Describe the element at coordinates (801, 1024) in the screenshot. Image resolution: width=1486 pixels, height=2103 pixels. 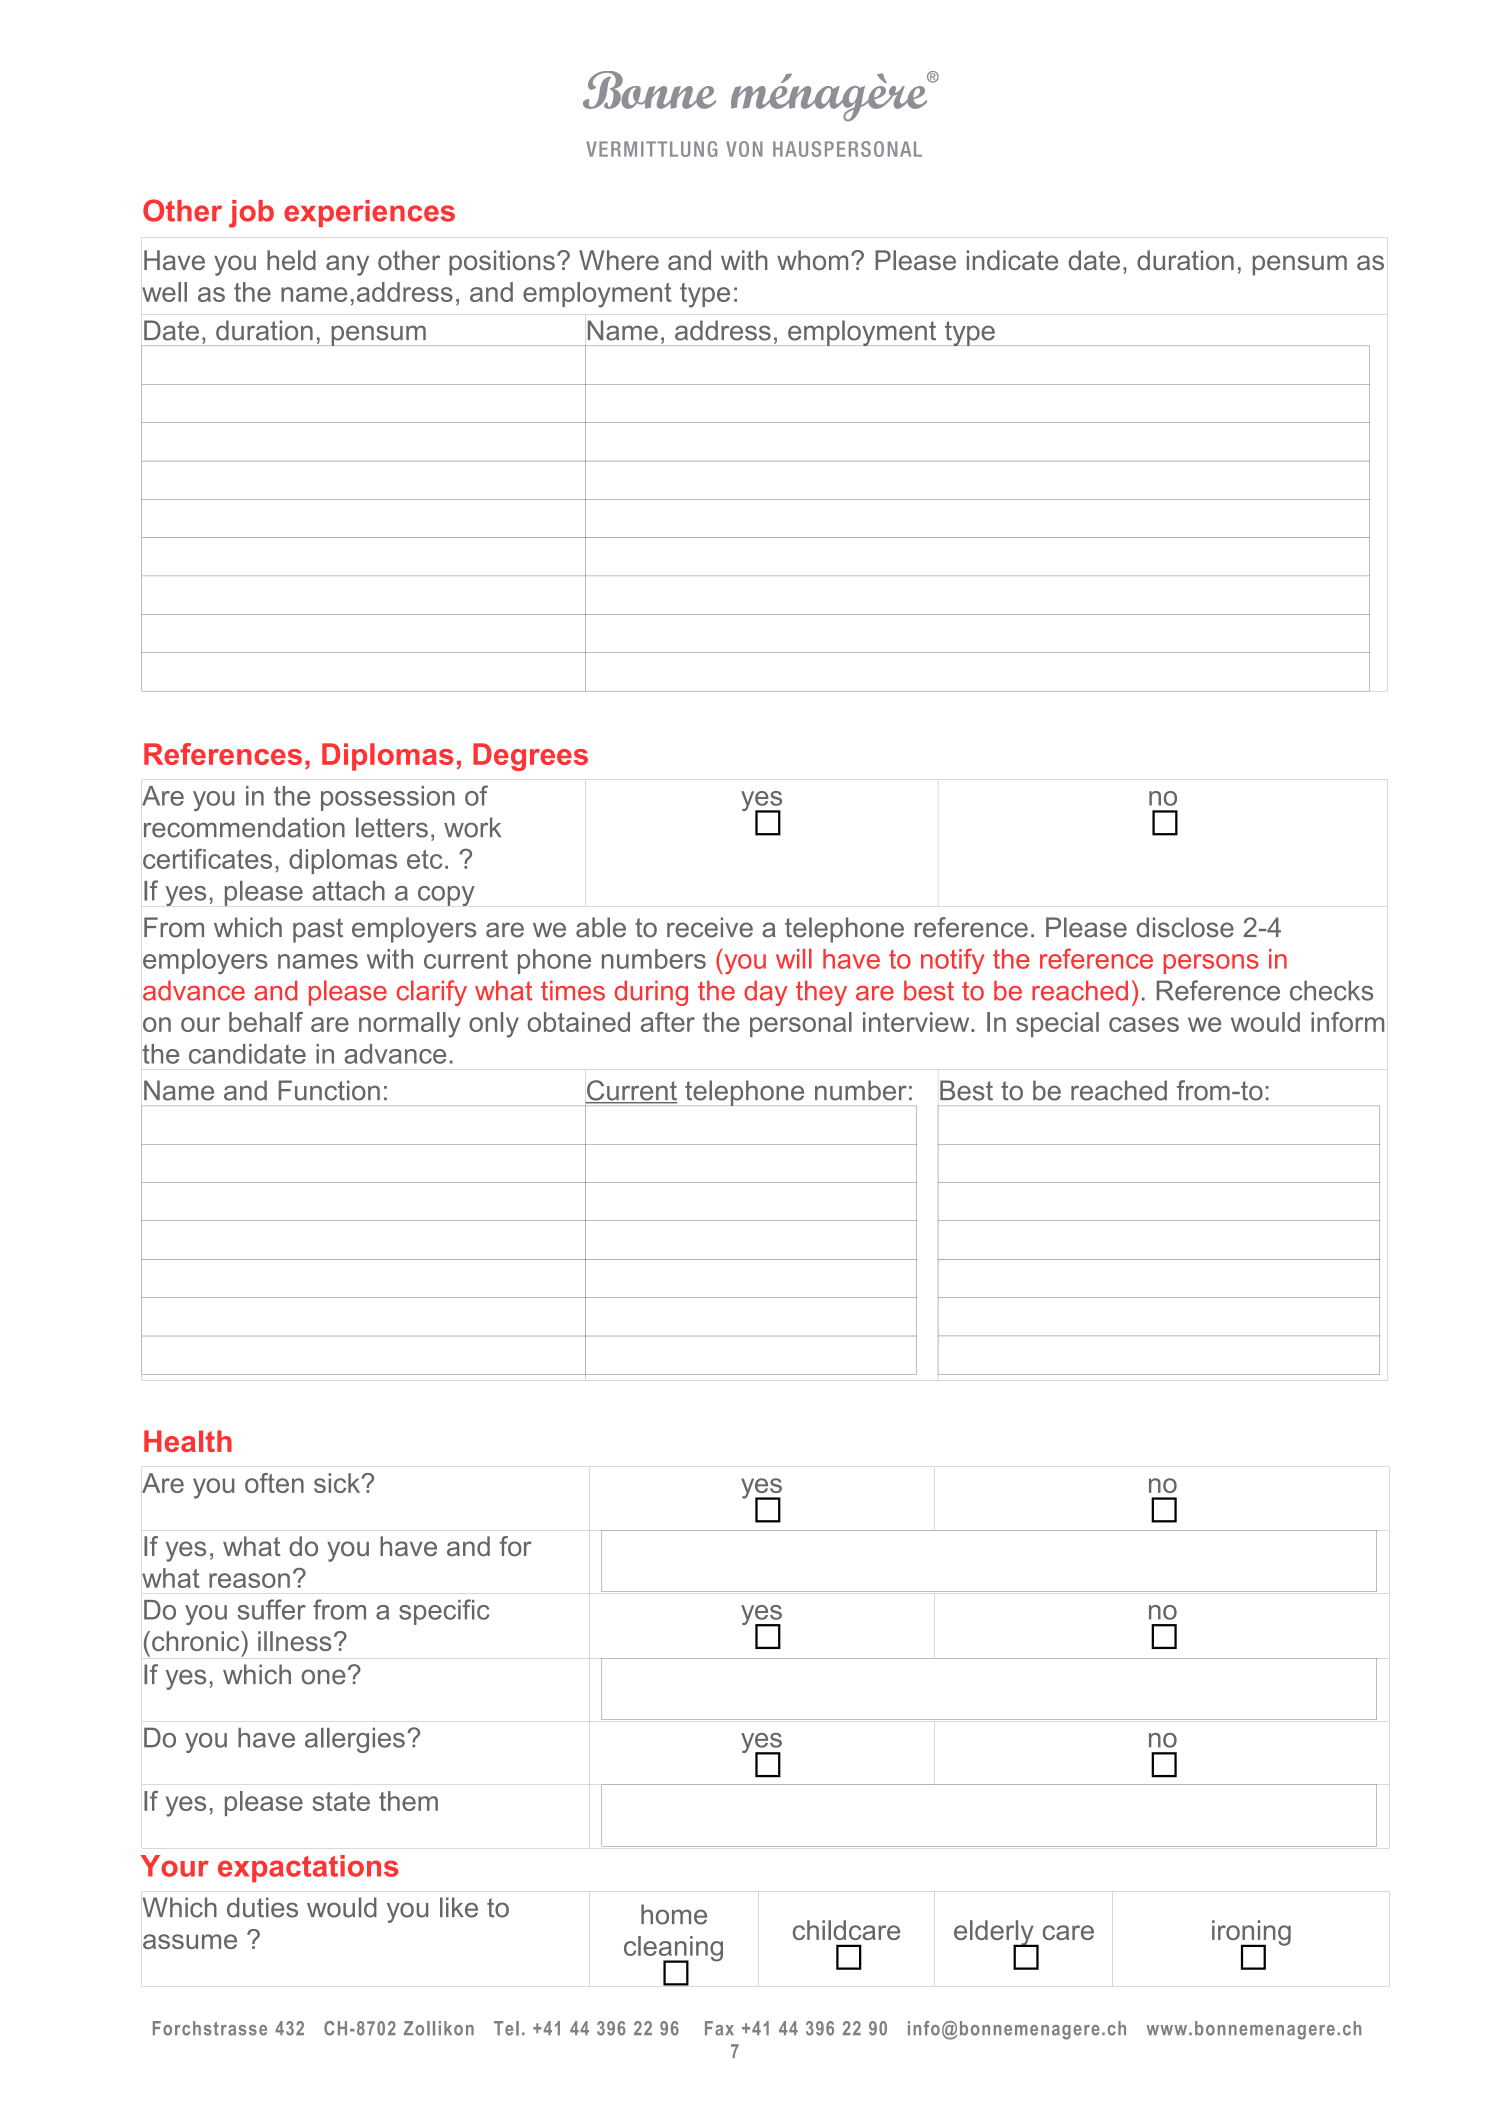
I see `personal` at that location.
